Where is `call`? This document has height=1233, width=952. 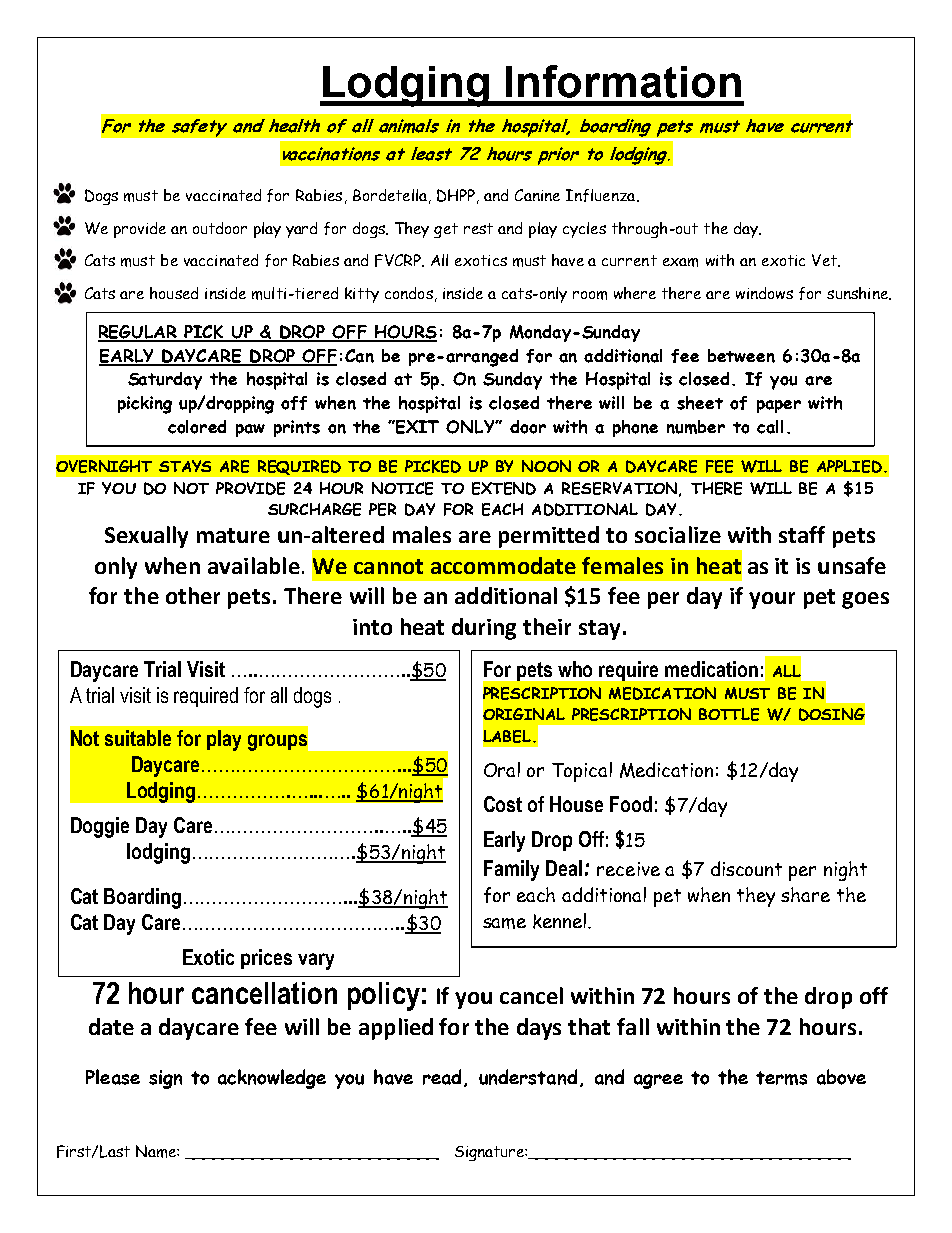
call is located at coordinates (770, 427).
